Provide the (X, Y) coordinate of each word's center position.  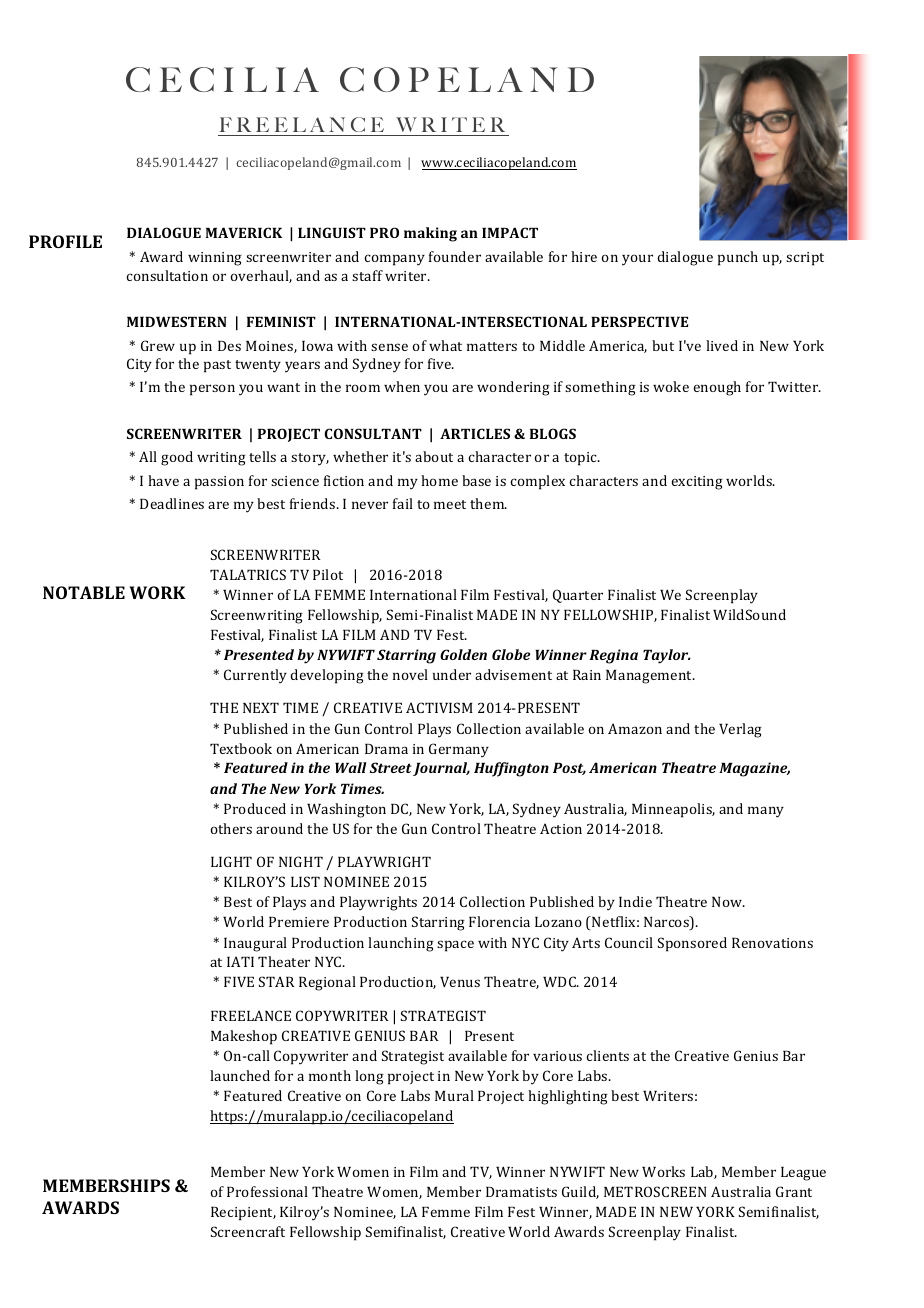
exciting (697, 483)
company (394, 260)
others (231, 828)
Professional (267, 1191)
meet (450, 504)
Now (728, 902)
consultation (167, 275)
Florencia (499, 921)
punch (738, 258)
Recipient (243, 1214)
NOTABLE (84, 592)
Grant (794, 1191)
